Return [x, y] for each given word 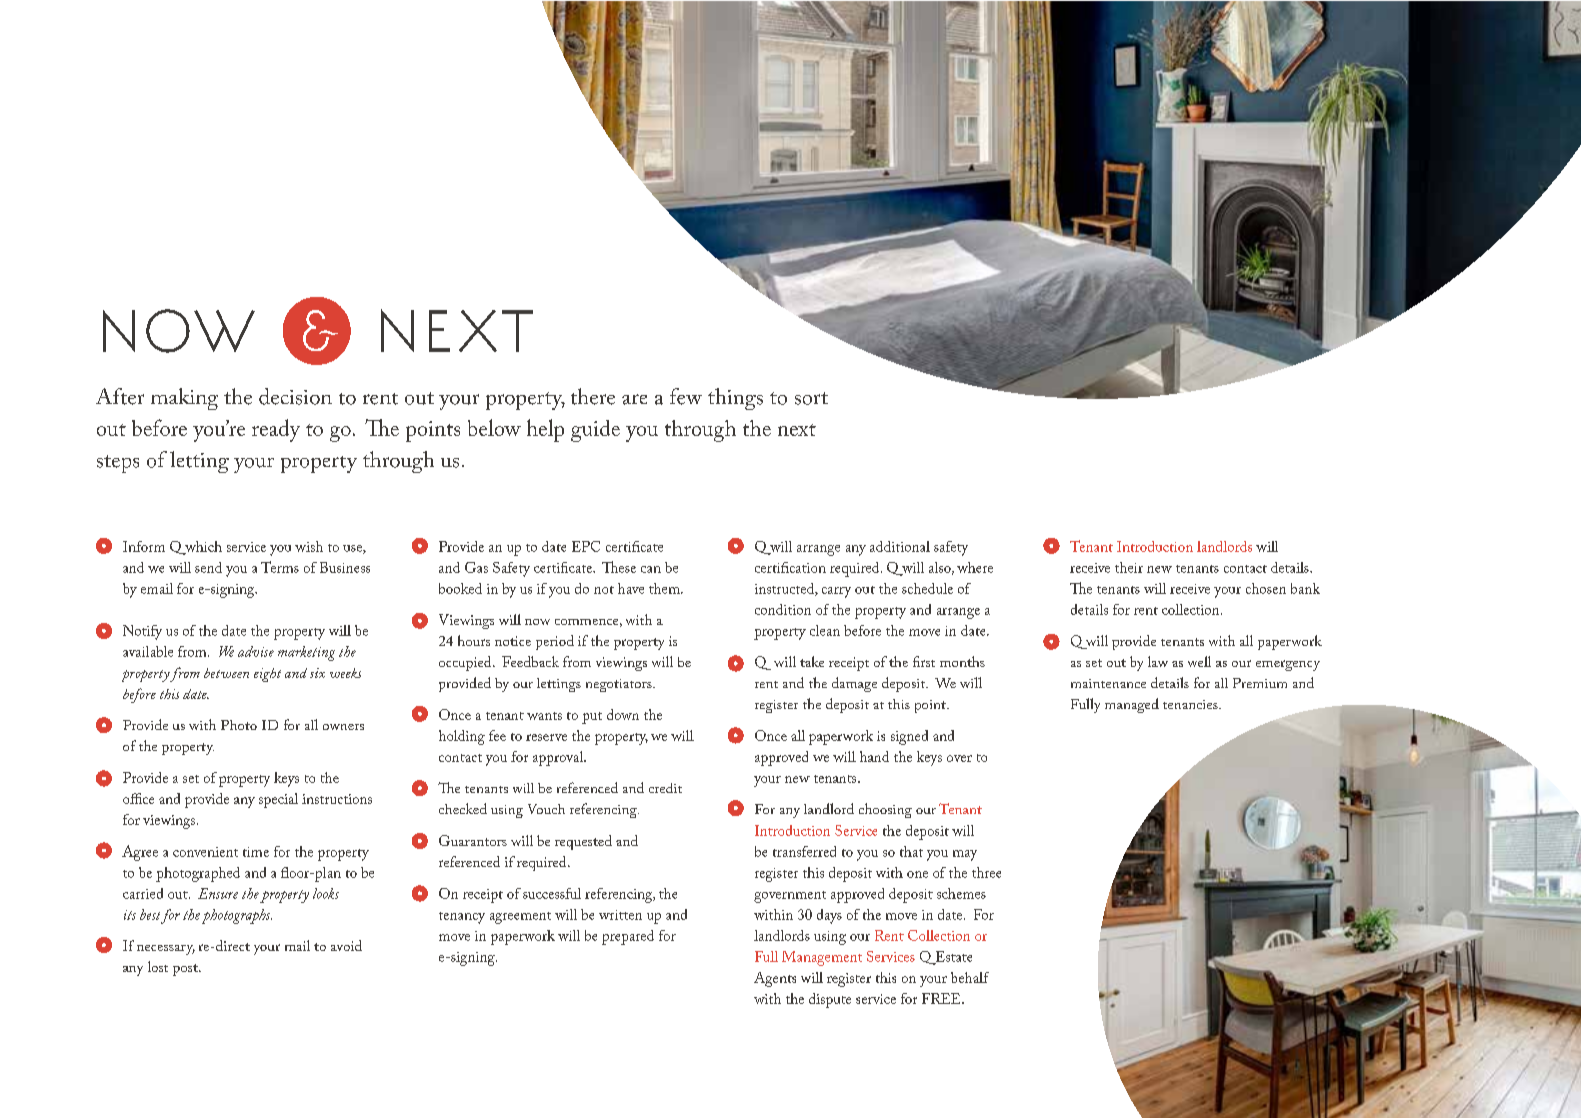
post [186, 970]
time [256, 852]
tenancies [1191, 704]
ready [276, 430]
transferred [804, 851]
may [965, 855]
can [651, 569]
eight [267, 675]
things [735, 399]
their [1129, 567]
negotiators [620, 685]
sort [811, 398]
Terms [280, 567]
